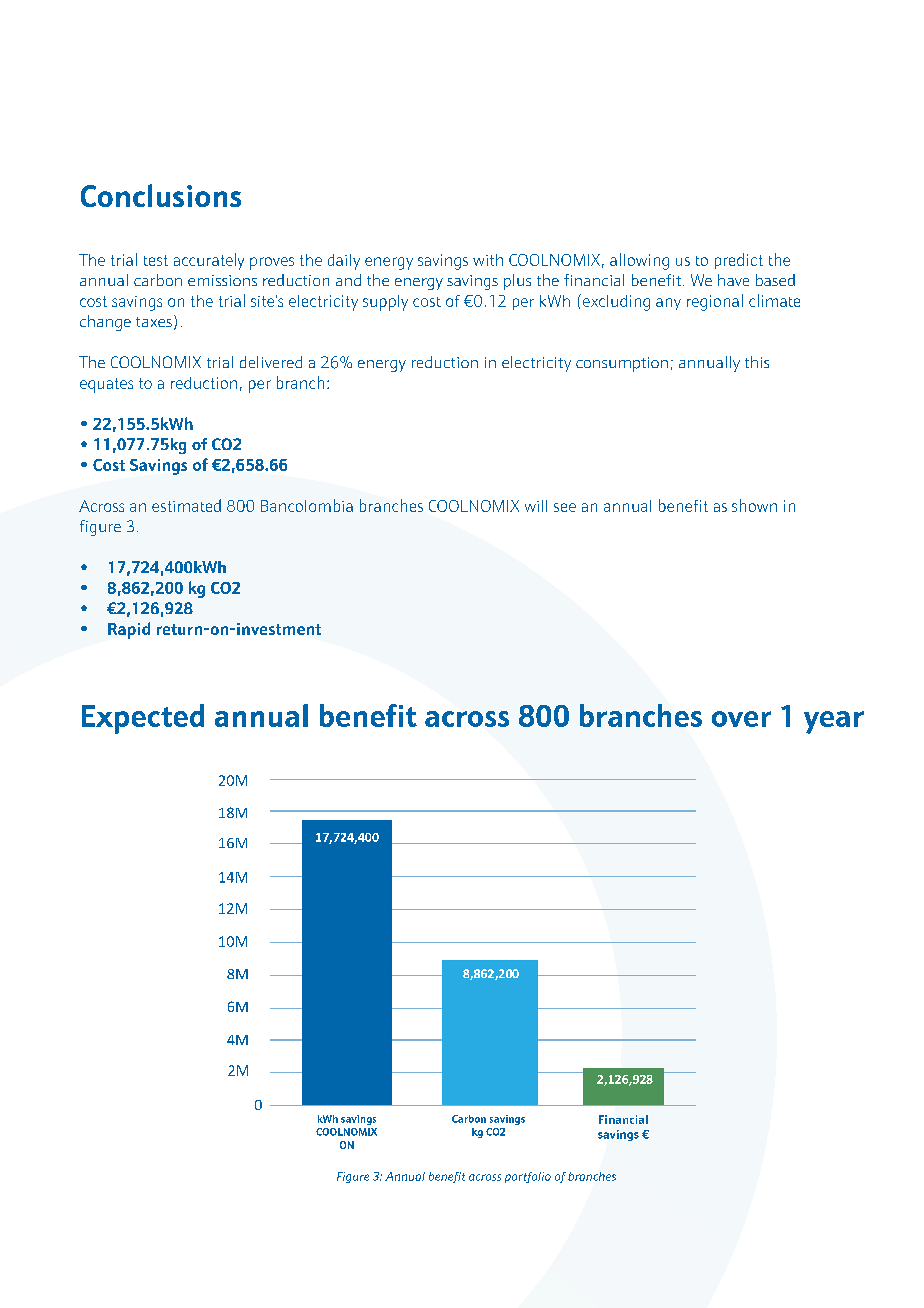 Image resolution: width=924 pixels, height=1308 pixels. I want to click on will, so click(536, 506).
